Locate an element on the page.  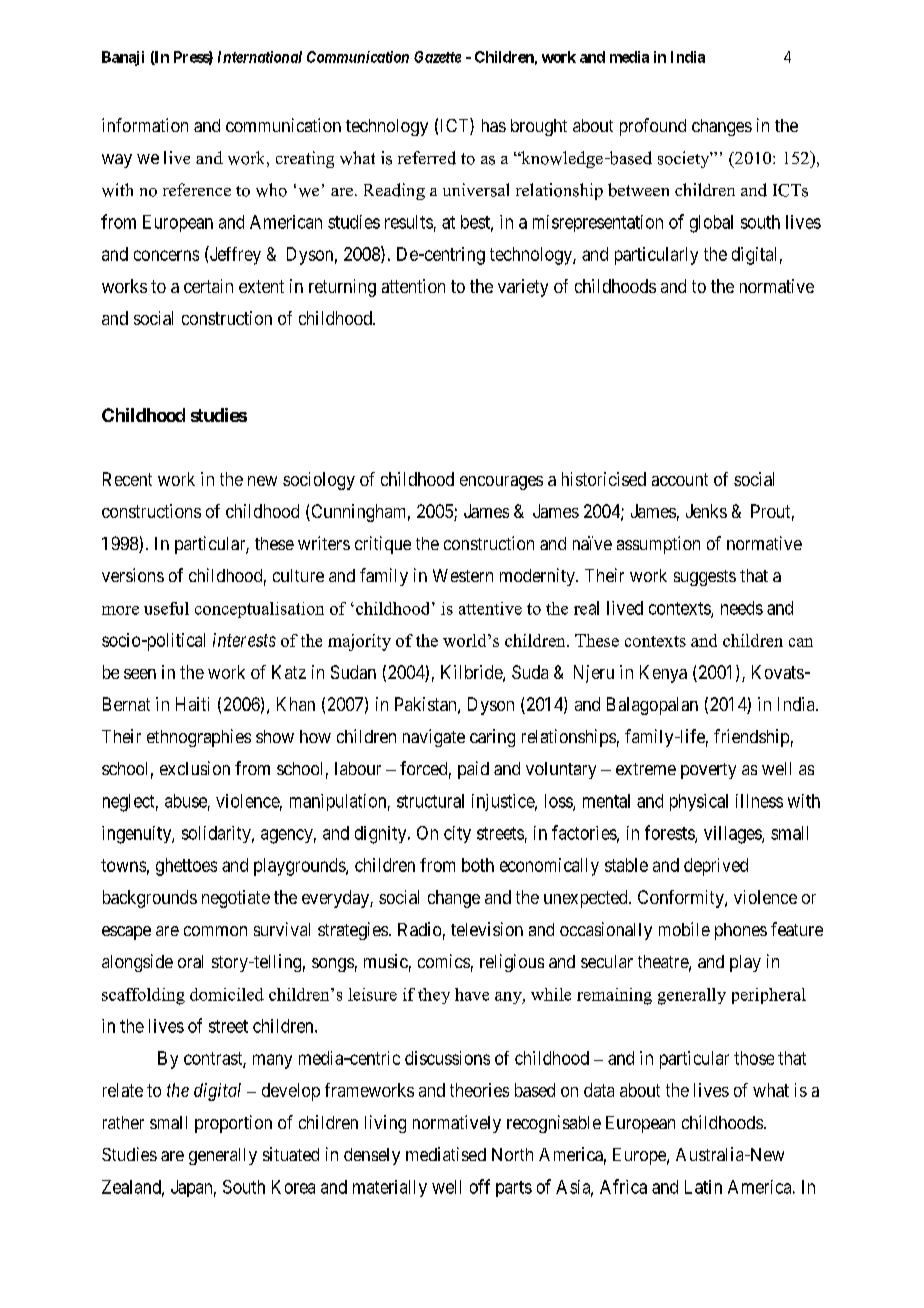
both is located at coordinates (478, 865).
